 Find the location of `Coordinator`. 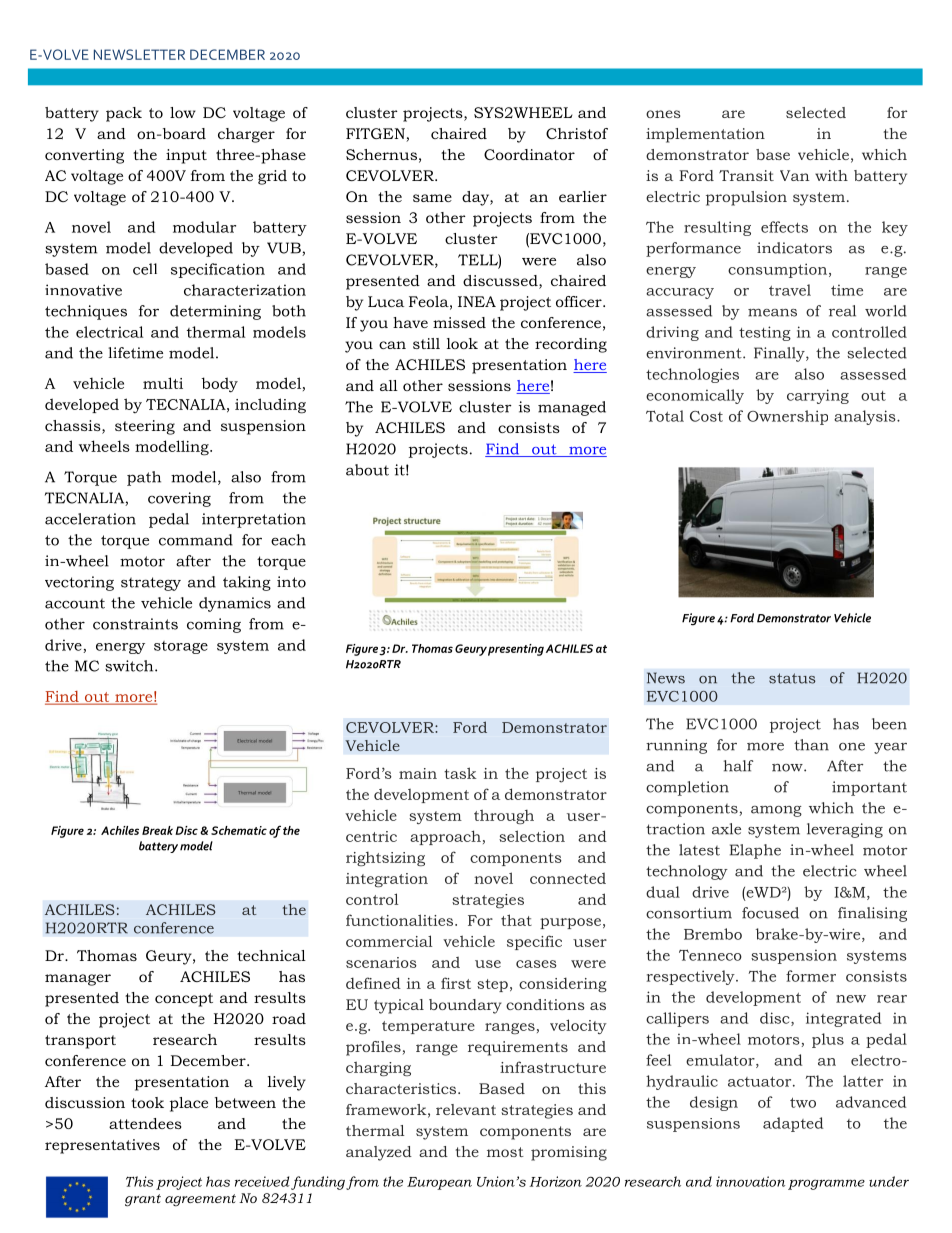

Coordinator is located at coordinates (529, 154).
